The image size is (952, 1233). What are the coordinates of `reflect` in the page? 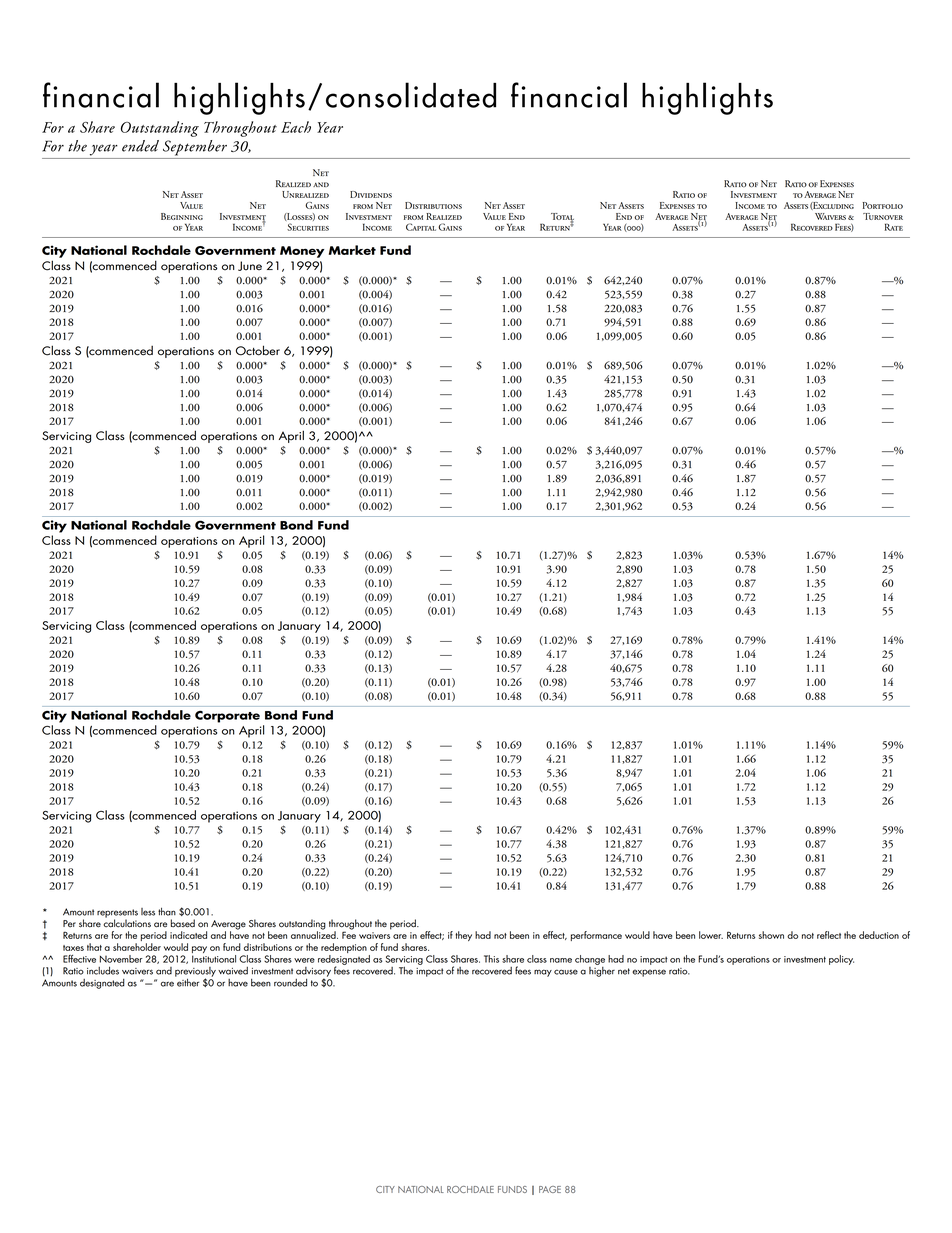 It's located at (829, 935).
